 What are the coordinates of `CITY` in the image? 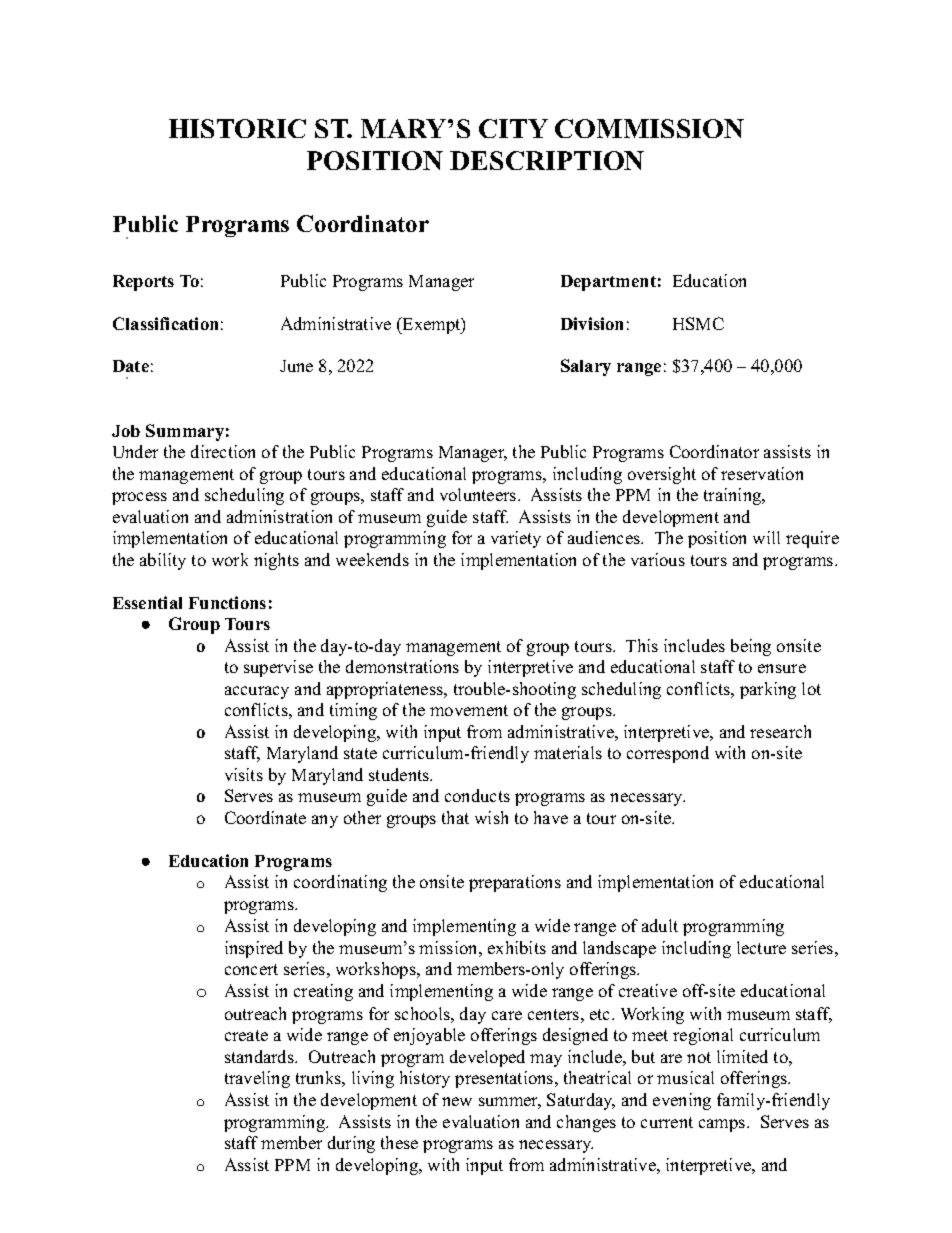 It's located at (513, 128).
